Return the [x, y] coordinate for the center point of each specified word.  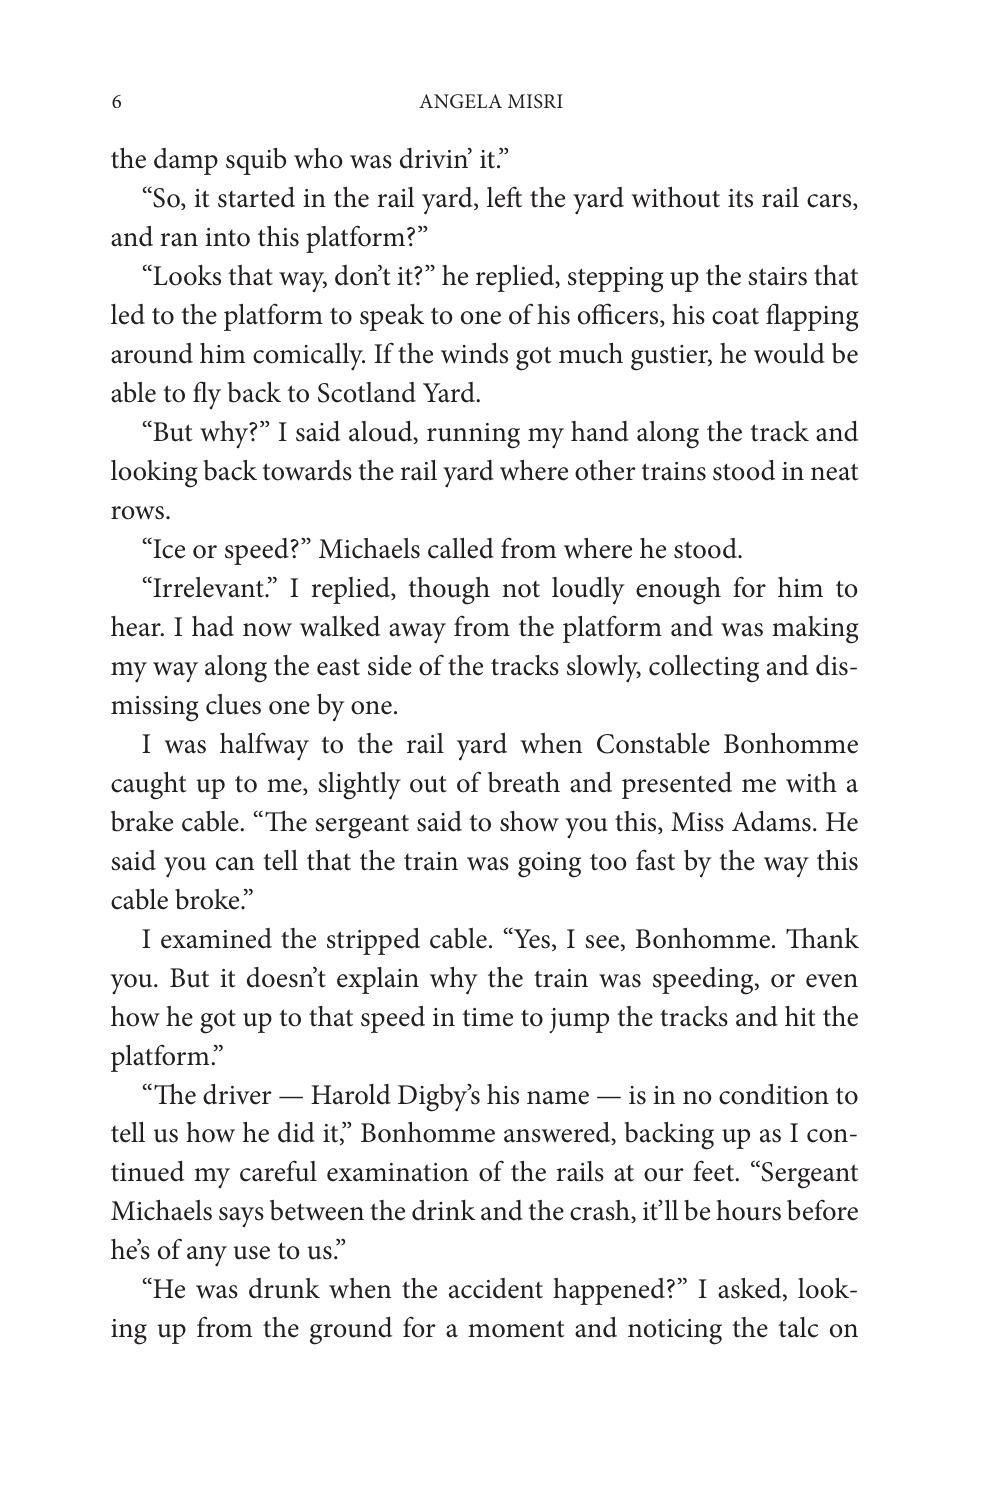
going [549, 865]
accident [496, 1288]
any [207, 1256]
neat [835, 472]
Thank [822, 938]
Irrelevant [208, 587]
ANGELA [460, 101]
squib [256, 161]
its [740, 198]
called [461, 548]
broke [208, 899]
